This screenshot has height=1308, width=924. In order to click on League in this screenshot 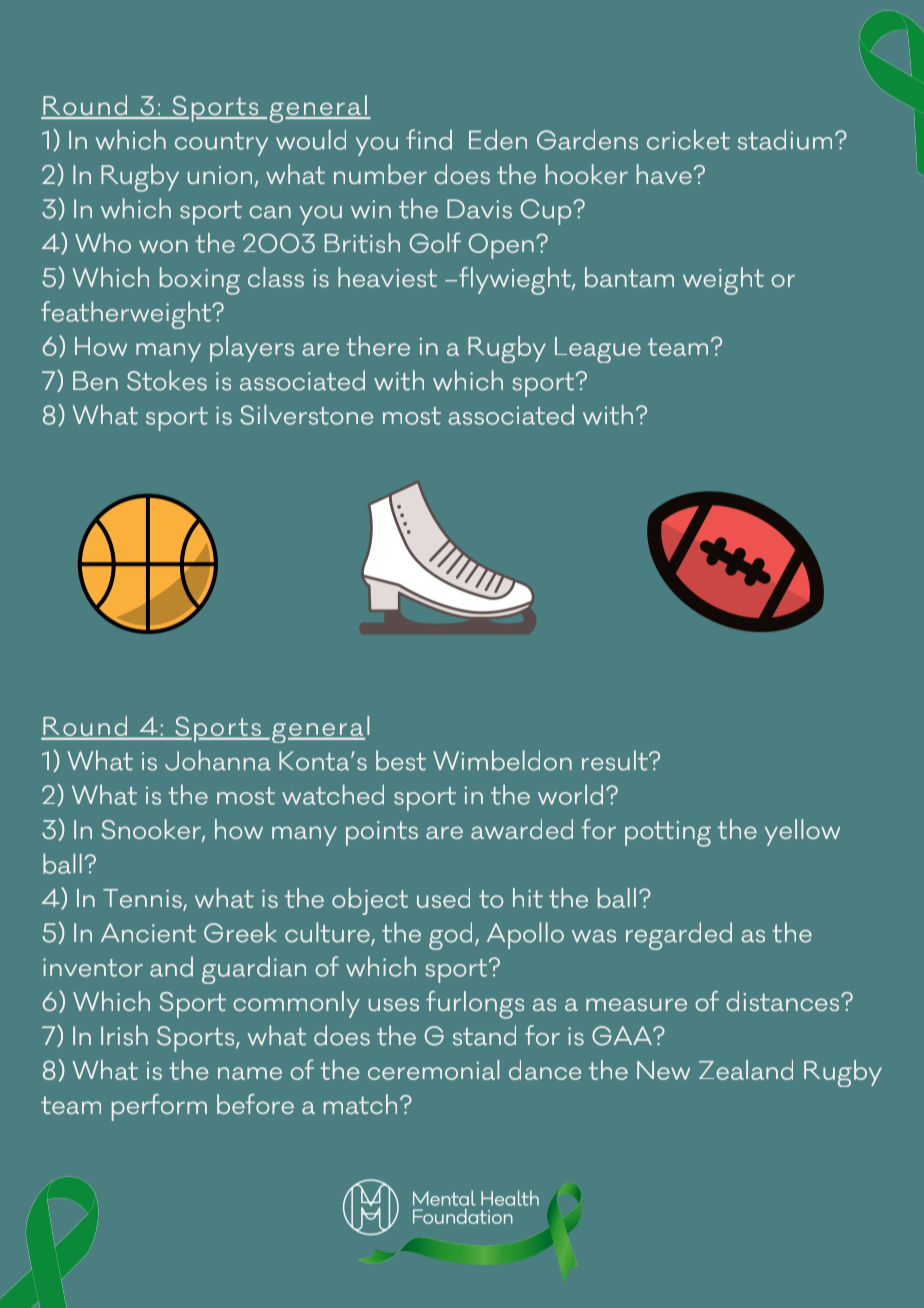, I will do `click(598, 350)`.
